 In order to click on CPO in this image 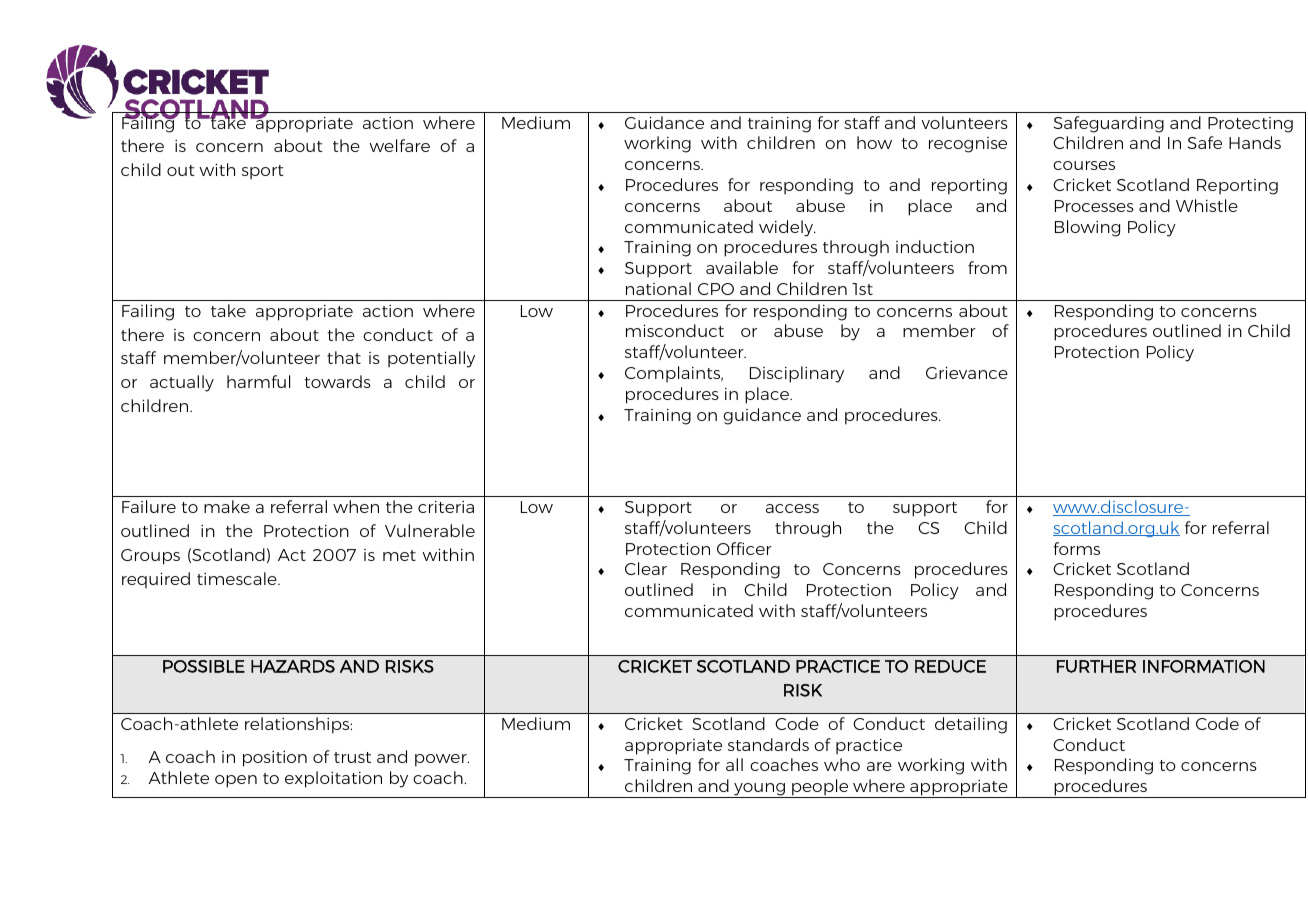, I will do `click(716, 289)`.
